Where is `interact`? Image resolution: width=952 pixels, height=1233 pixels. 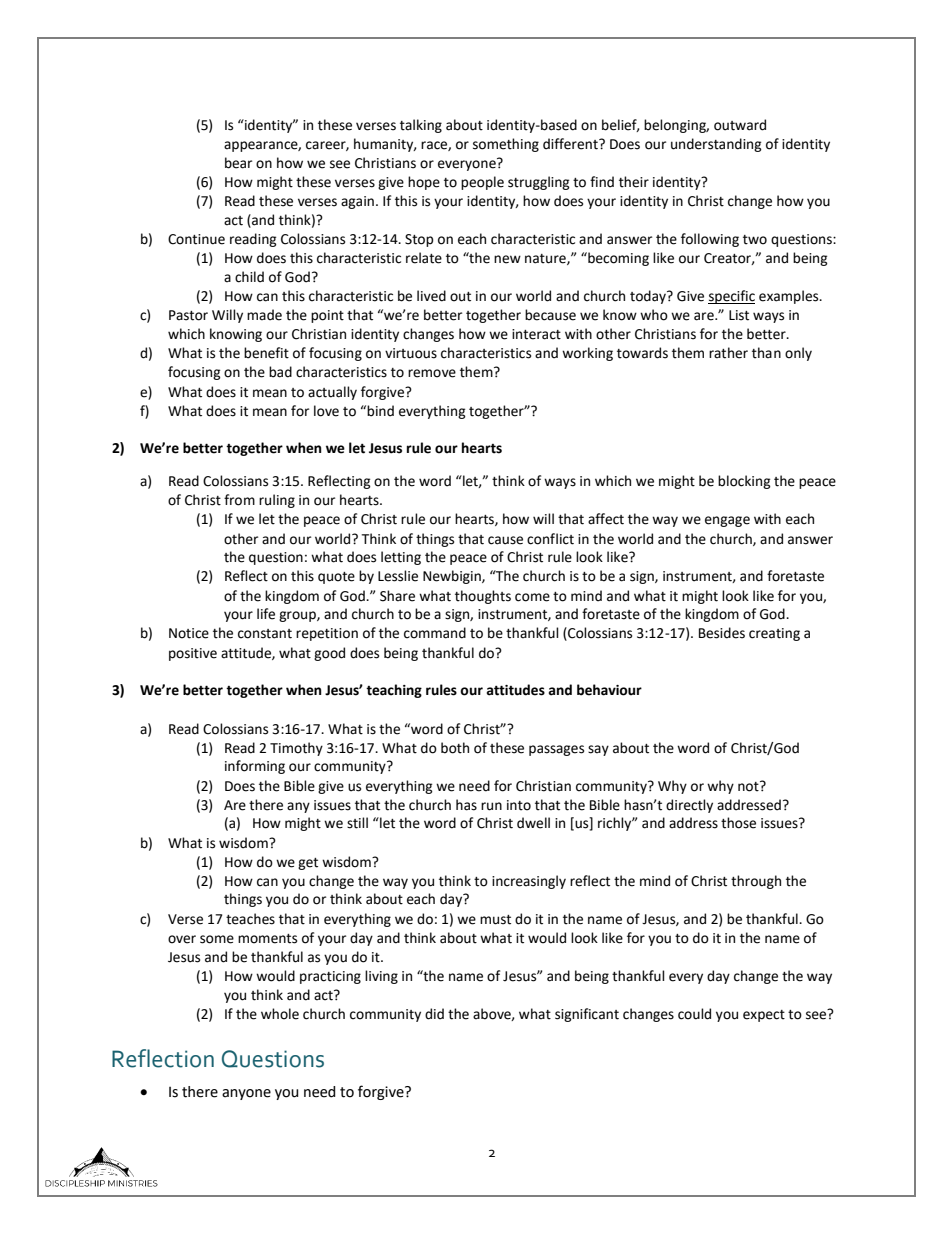
interact is located at coordinates (536, 334).
